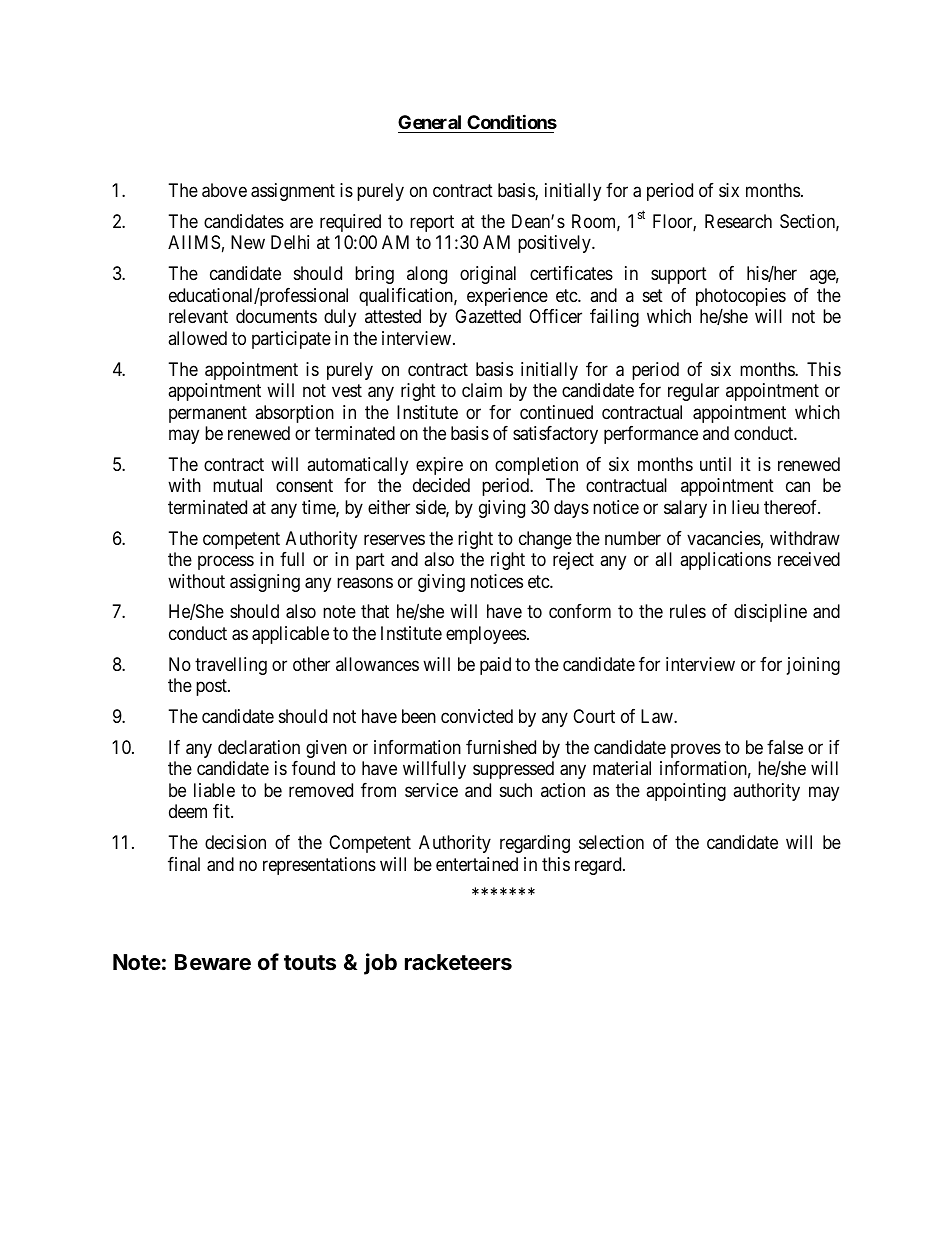 This screenshot has width=952, height=1233. Describe the element at coordinates (224, 190) in the screenshot. I see `above` at that location.
